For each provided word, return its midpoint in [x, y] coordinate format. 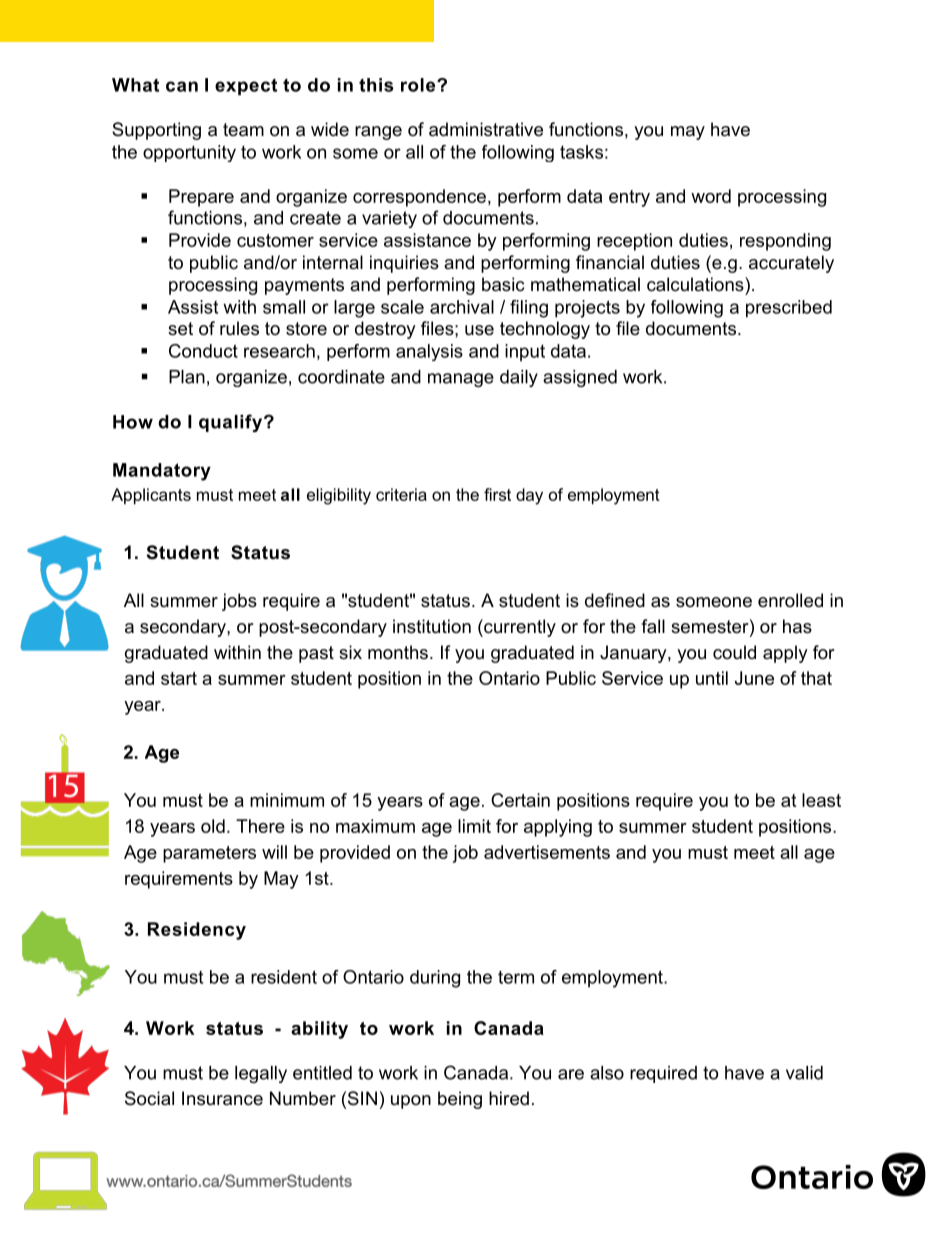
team [243, 130]
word [711, 196]
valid [804, 1073]
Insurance [222, 1098]
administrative [486, 129]
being [460, 1100]
